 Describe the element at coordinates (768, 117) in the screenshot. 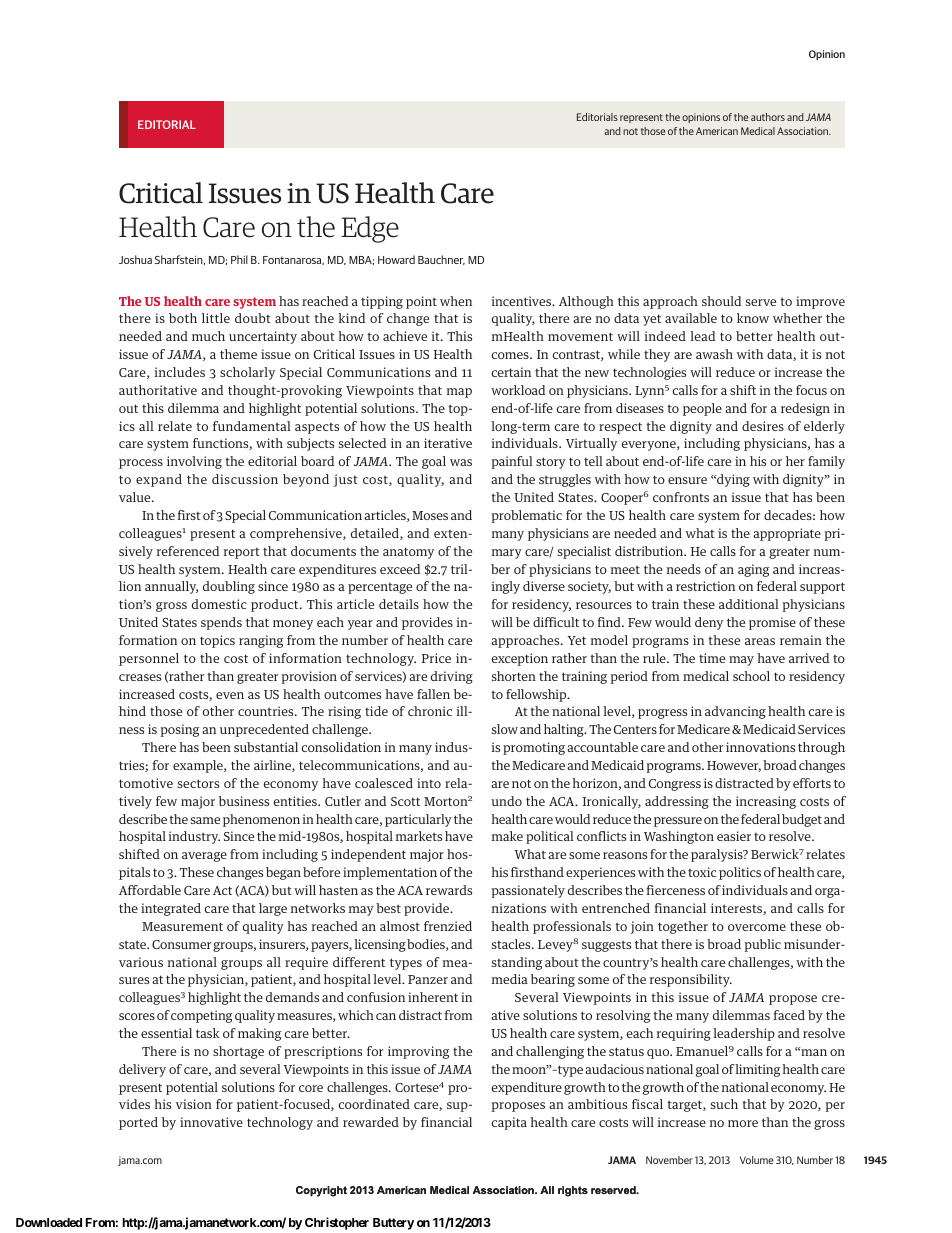

I see `authors` at that location.
